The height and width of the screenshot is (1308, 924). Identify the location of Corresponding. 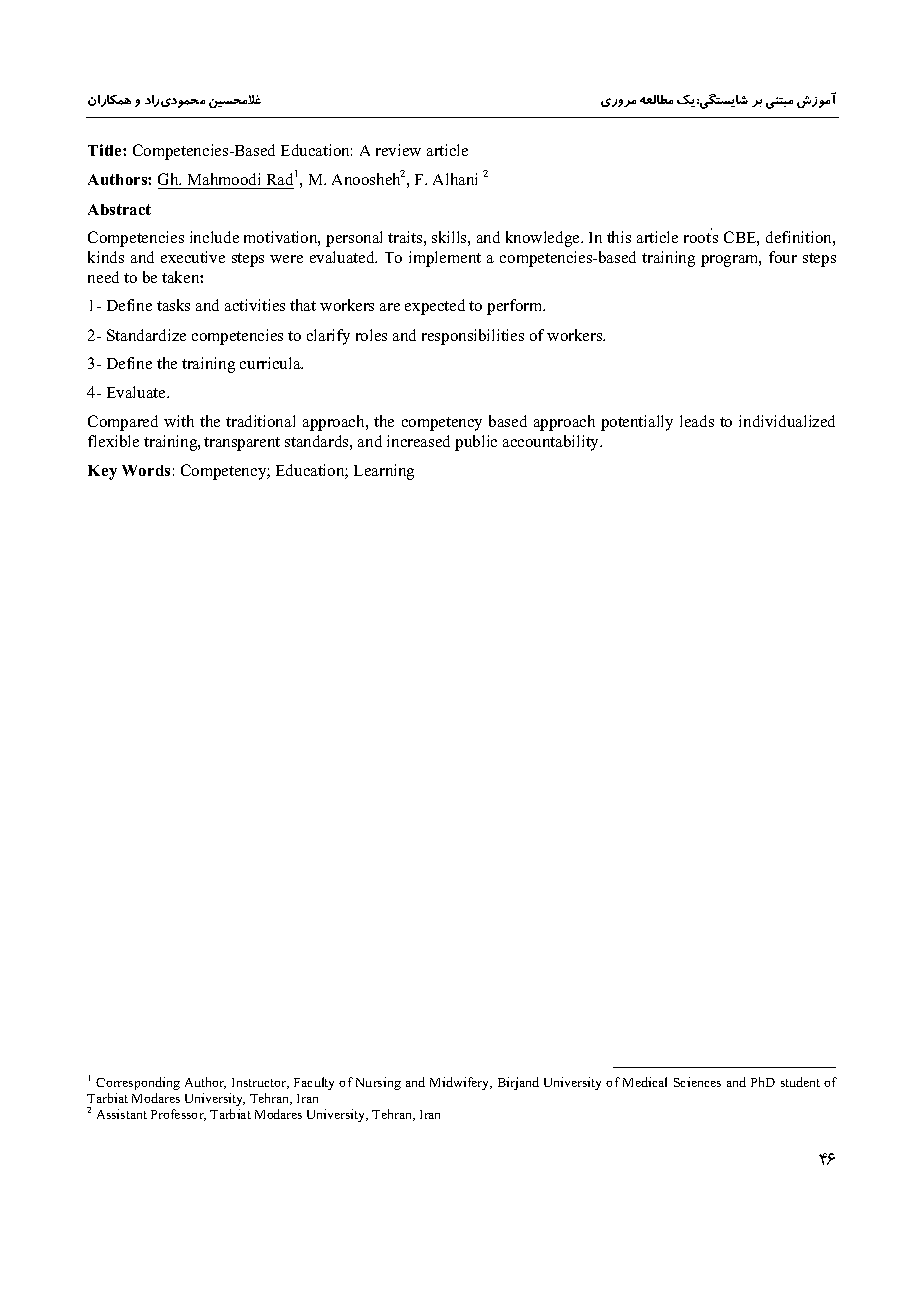
(138, 1083).
